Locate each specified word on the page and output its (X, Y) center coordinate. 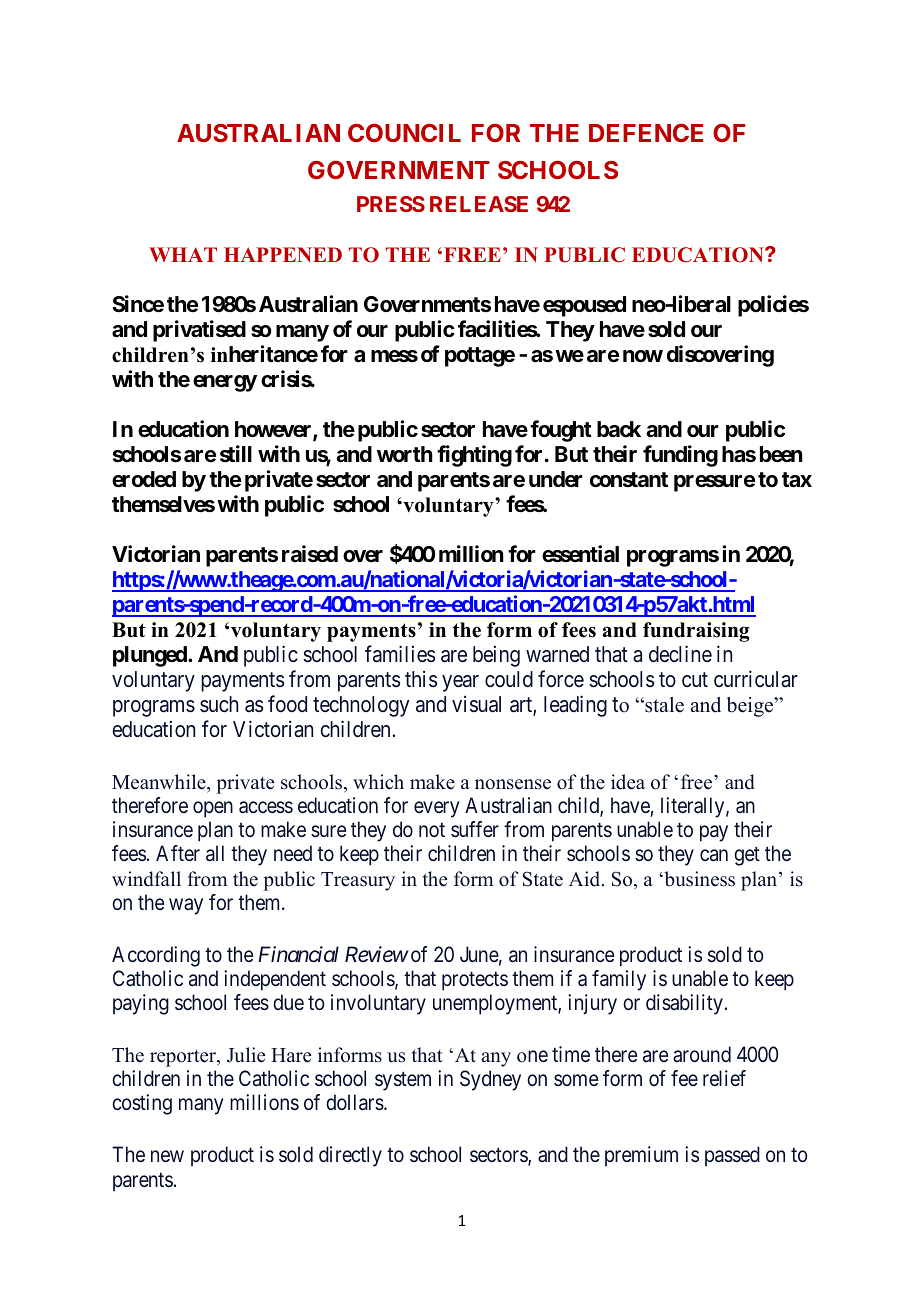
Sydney (490, 1080)
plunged (151, 656)
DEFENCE (646, 133)
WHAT (183, 254)
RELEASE (479, 204)
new (167, 1156)
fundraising (696, 632)
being (496, 656)
